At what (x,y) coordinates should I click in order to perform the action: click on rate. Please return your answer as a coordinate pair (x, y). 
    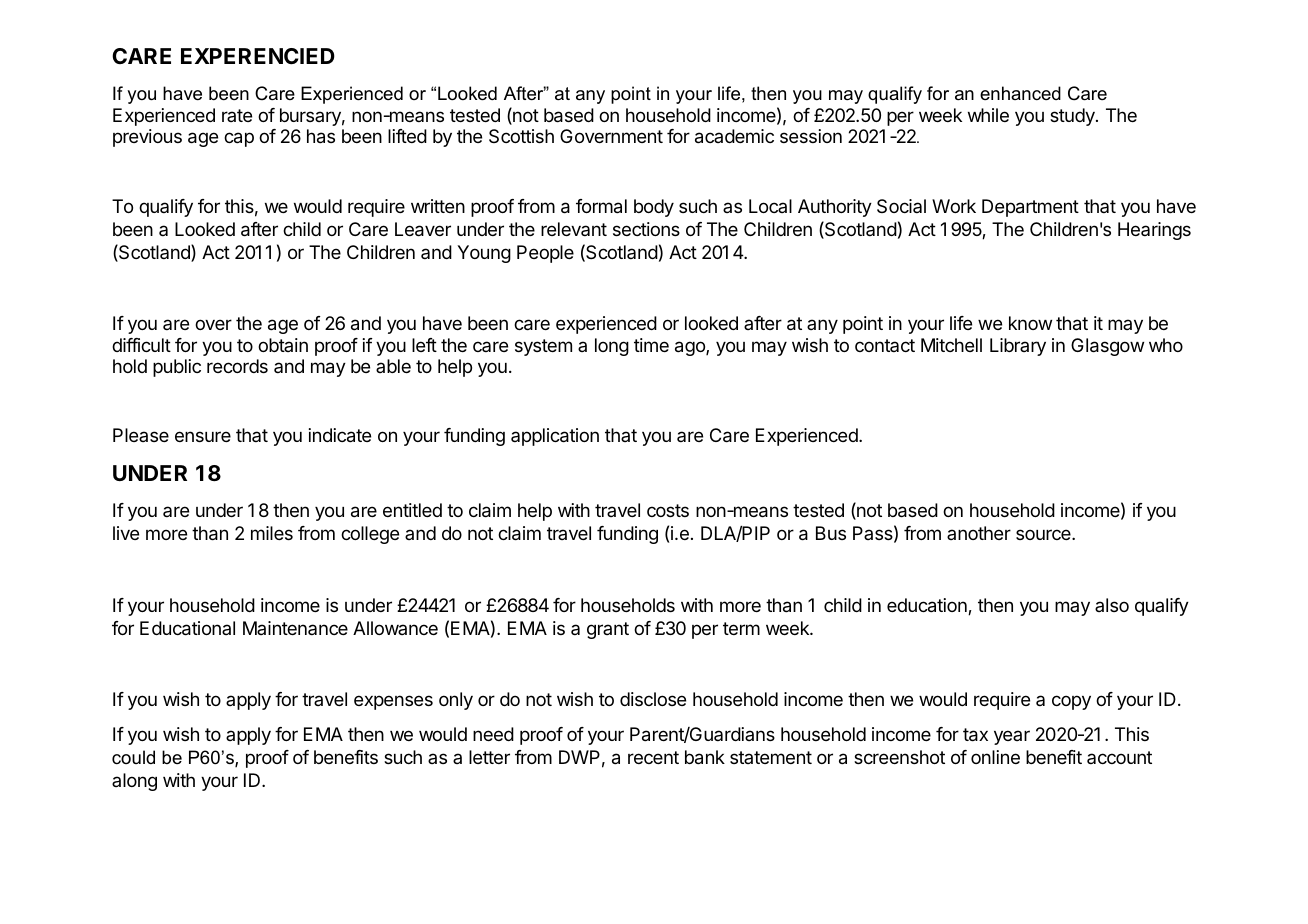
    Looking at the image, I should click on (237, 115).
